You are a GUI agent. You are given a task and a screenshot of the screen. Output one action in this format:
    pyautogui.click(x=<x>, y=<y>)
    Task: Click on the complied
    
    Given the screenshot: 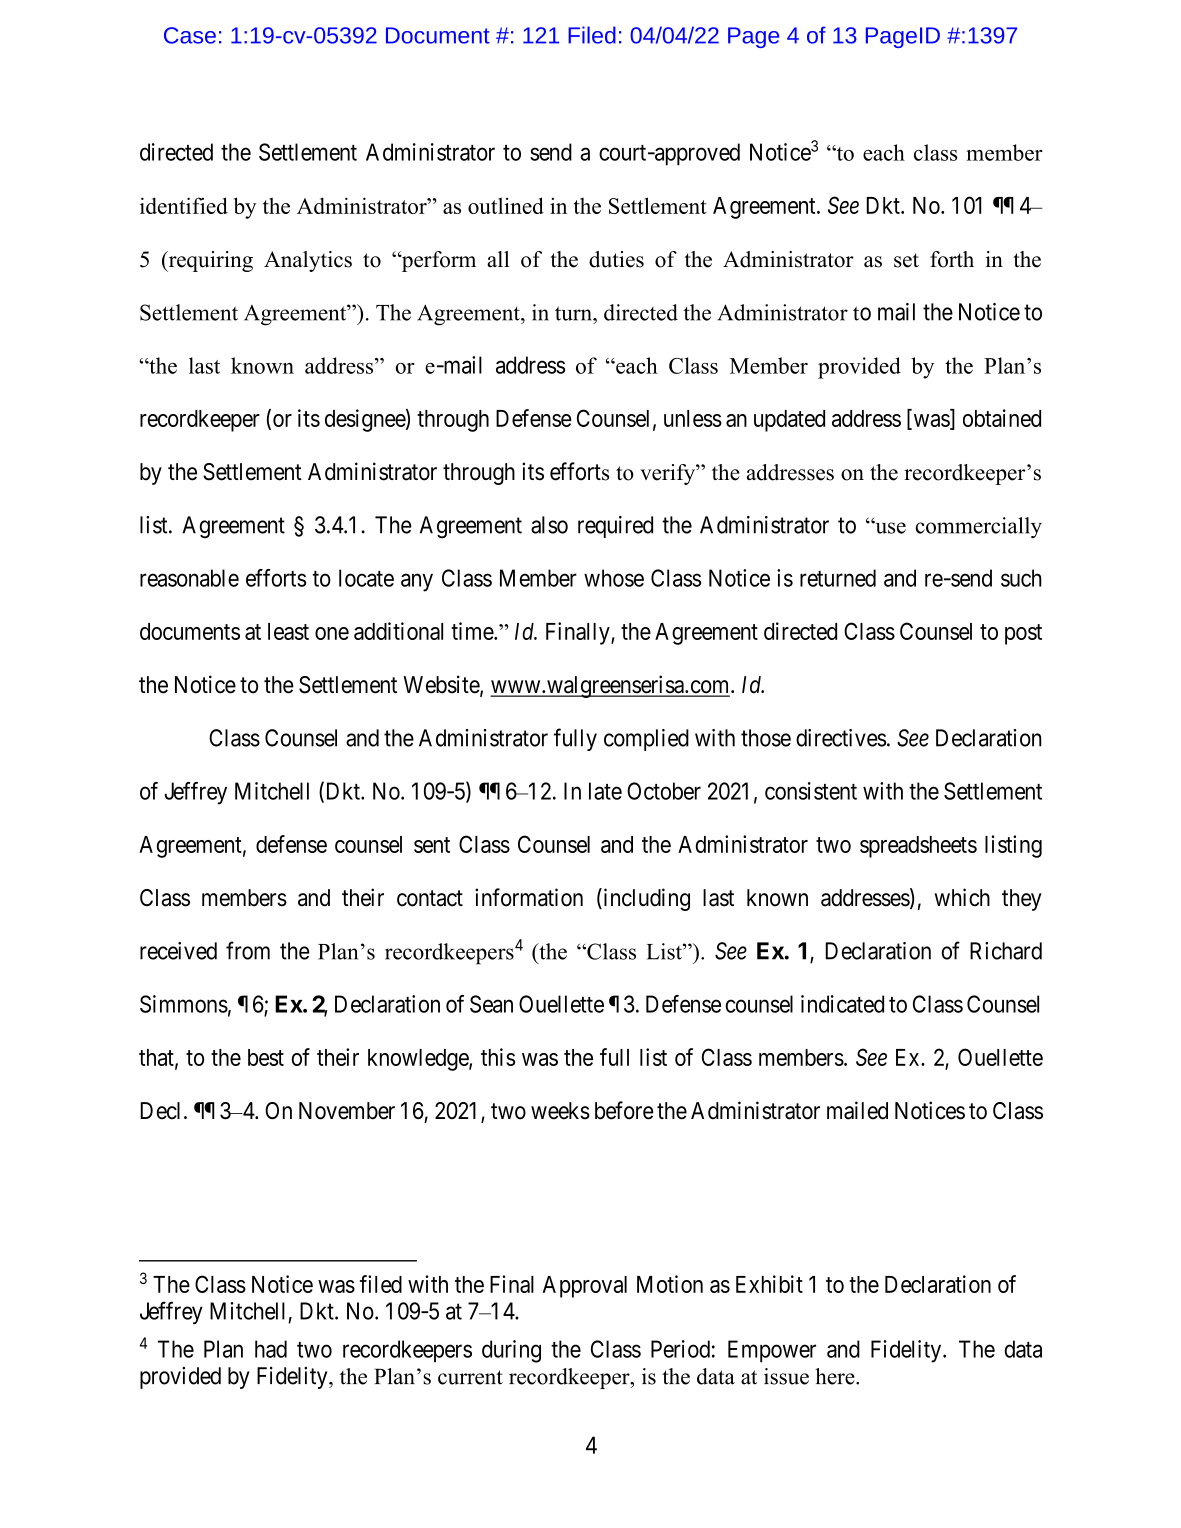 What is the action you would take?
    pyautogui.click(x=646, y=740)
